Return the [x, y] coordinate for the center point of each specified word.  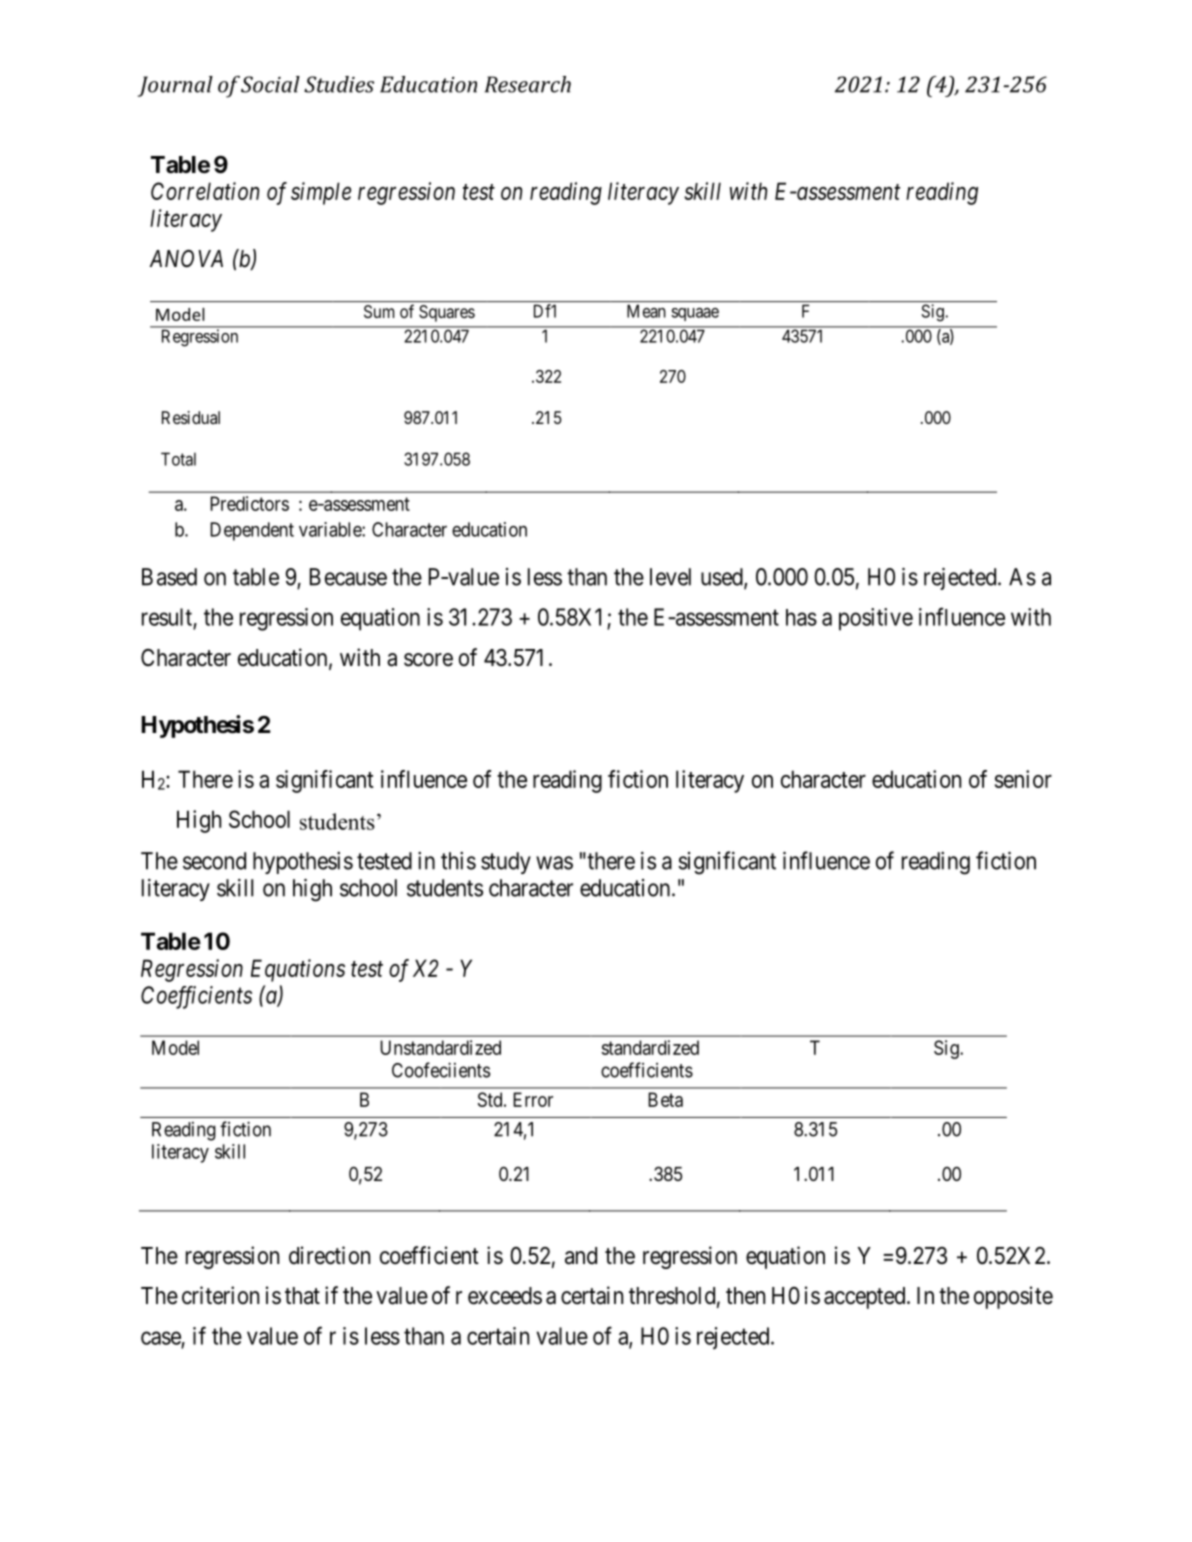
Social [270, 84]
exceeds [505, 1296]
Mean [646, 311]
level [670, 577]
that [302, 1296]
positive [876, 619]
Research [528, 84]
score [428, 660]
